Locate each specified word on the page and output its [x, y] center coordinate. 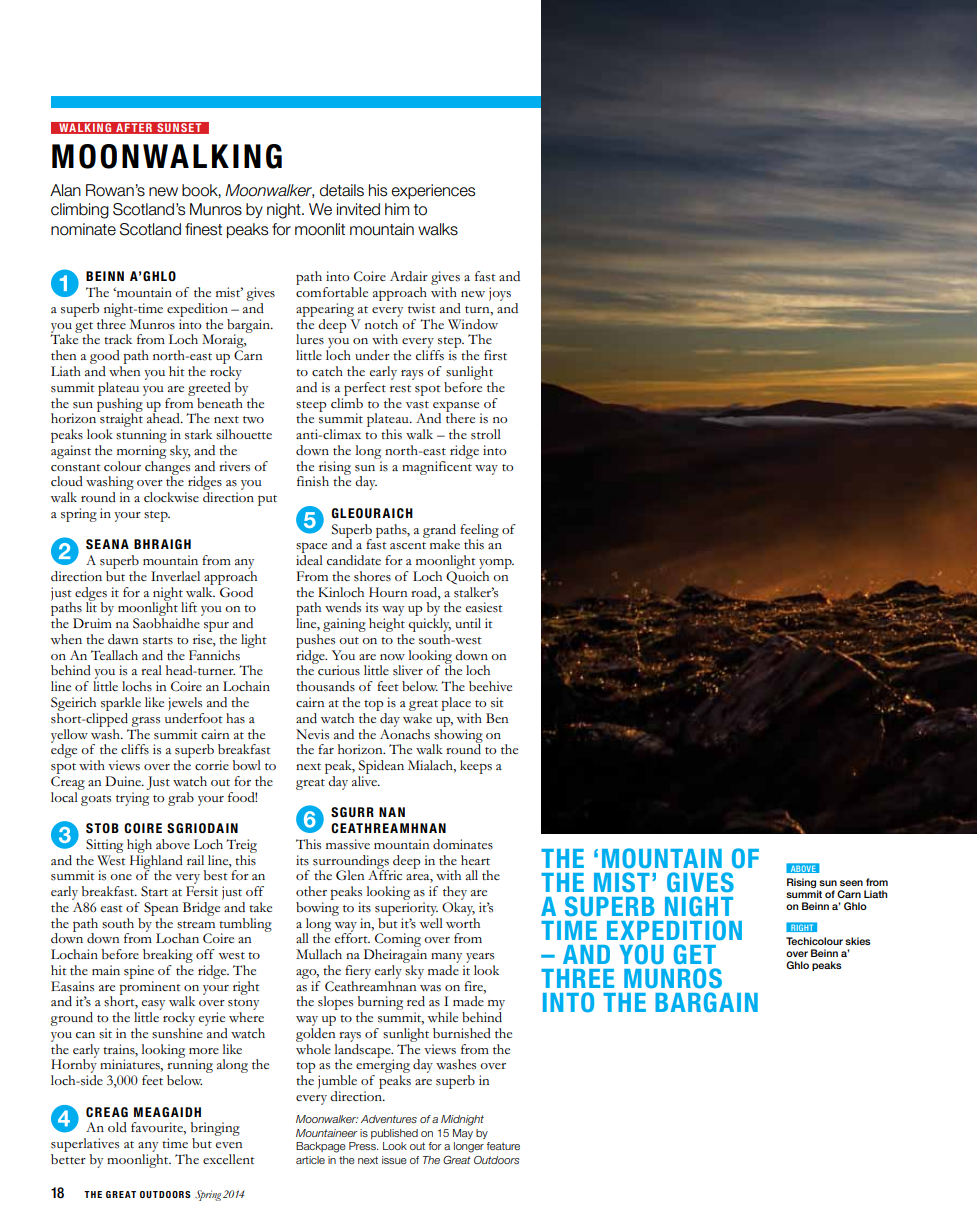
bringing [215, 1130]
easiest [484, 607]
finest [203, 229]
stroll [486, 434]
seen [851, 883]
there [460, 417]
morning [141, 452]
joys [500, 294]
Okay [458, 909]
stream [196, 925]
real [151, 670]
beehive [490, 686]
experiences [433, 191]
